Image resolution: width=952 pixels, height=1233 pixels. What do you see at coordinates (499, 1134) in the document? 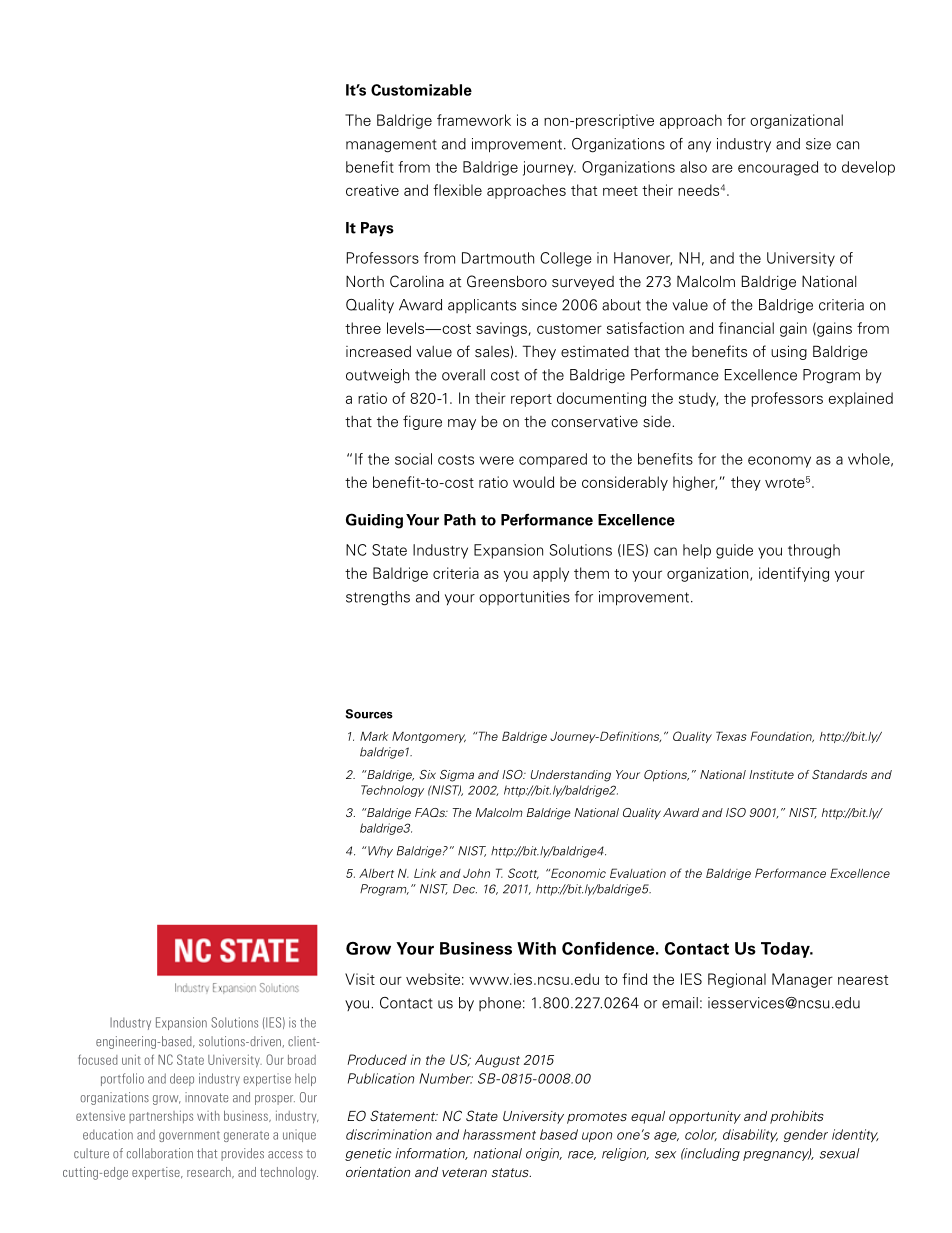
I see `harassment` at bounding box center [499, 1134].
